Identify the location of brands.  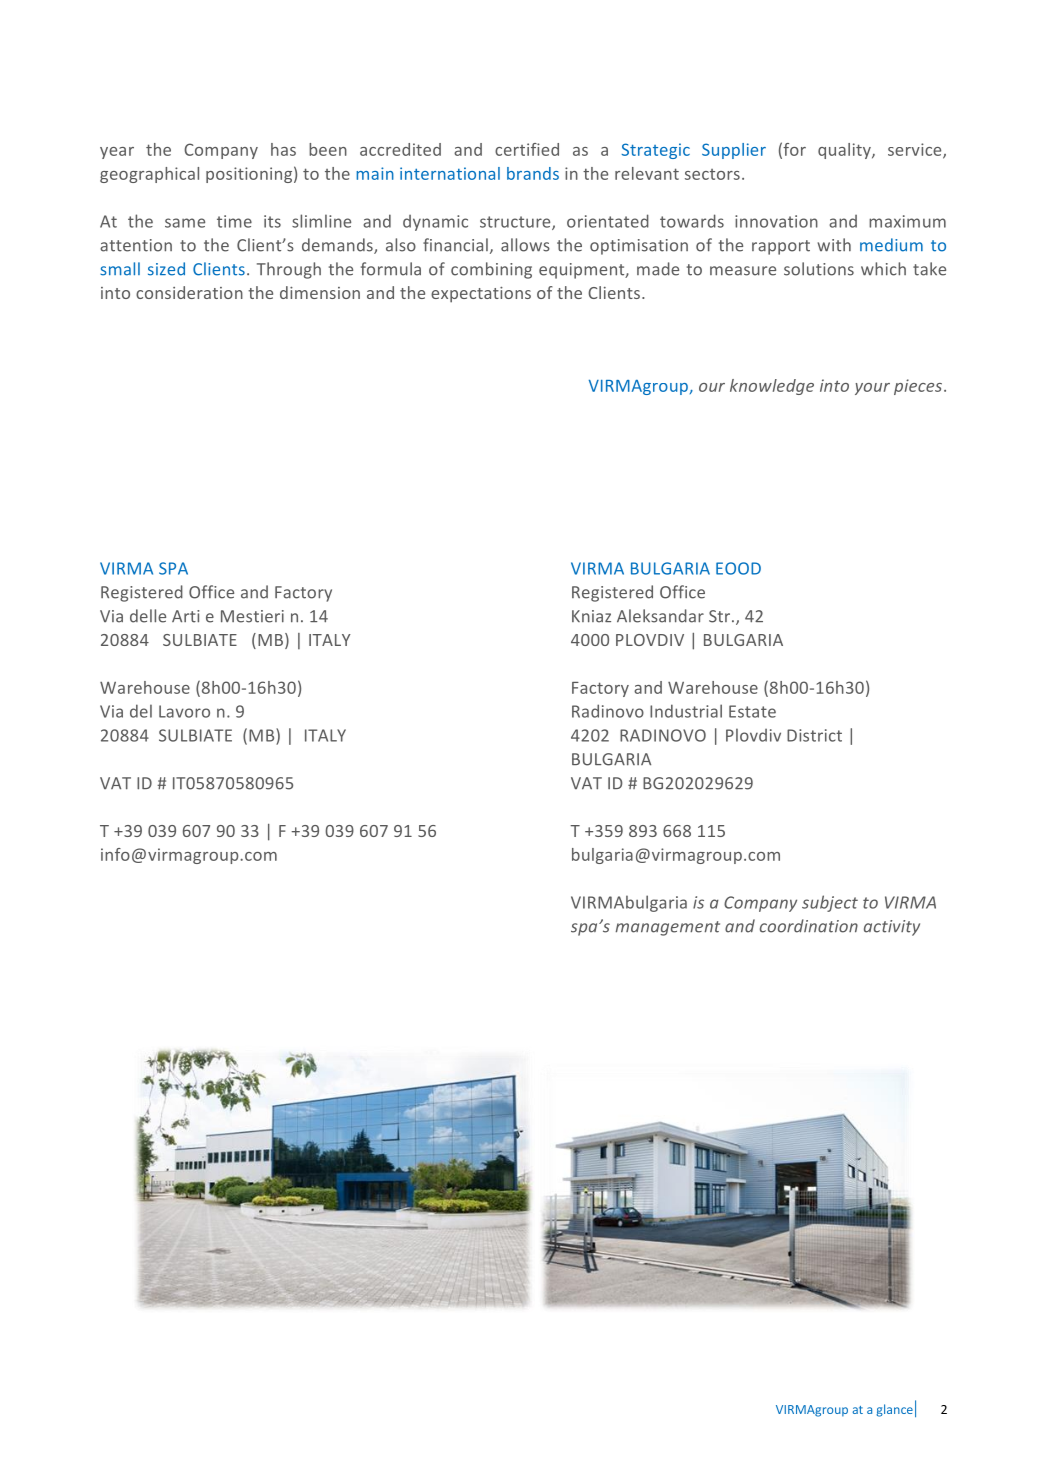
(533, 173).
